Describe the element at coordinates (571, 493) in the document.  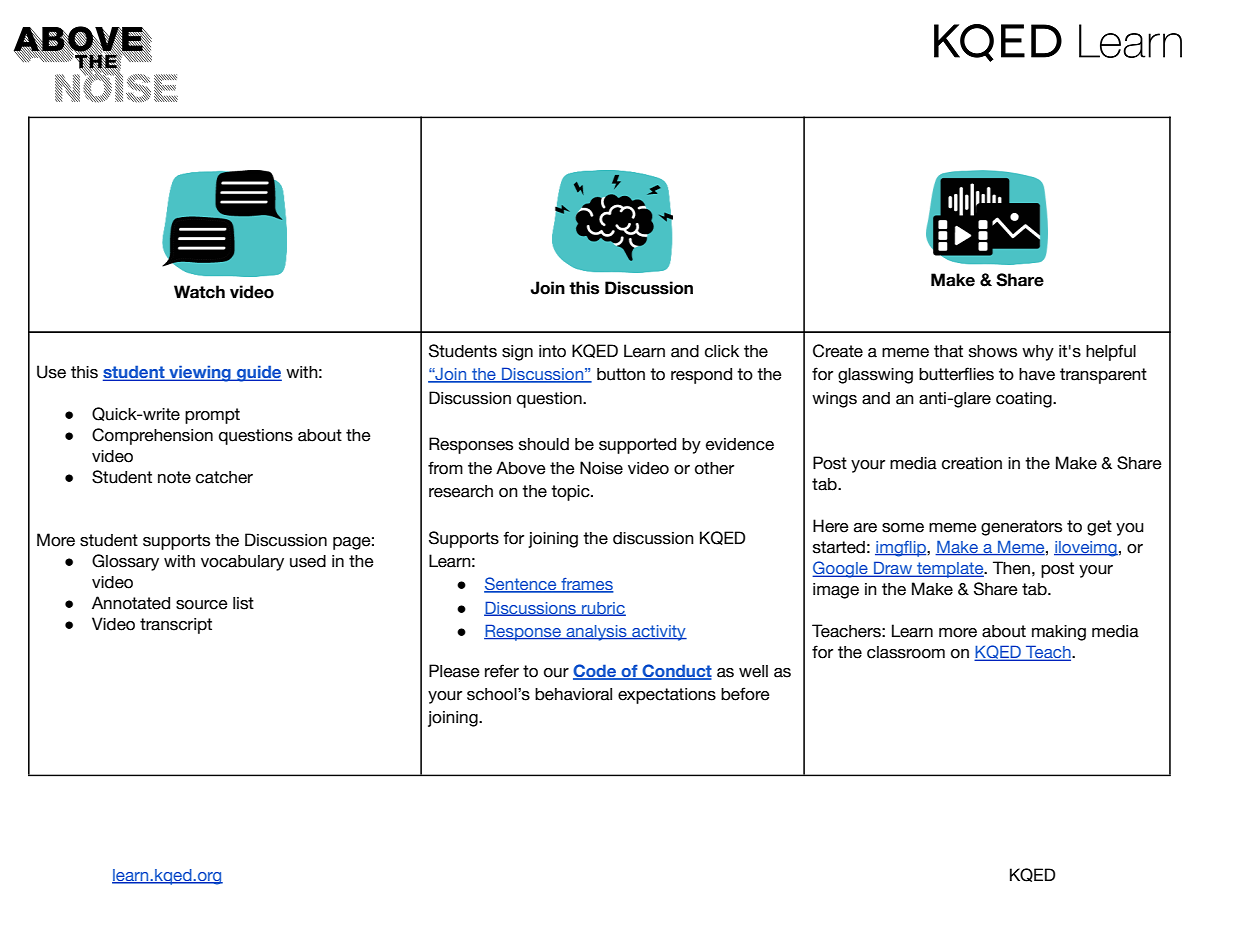
I see `topic` at that location.
